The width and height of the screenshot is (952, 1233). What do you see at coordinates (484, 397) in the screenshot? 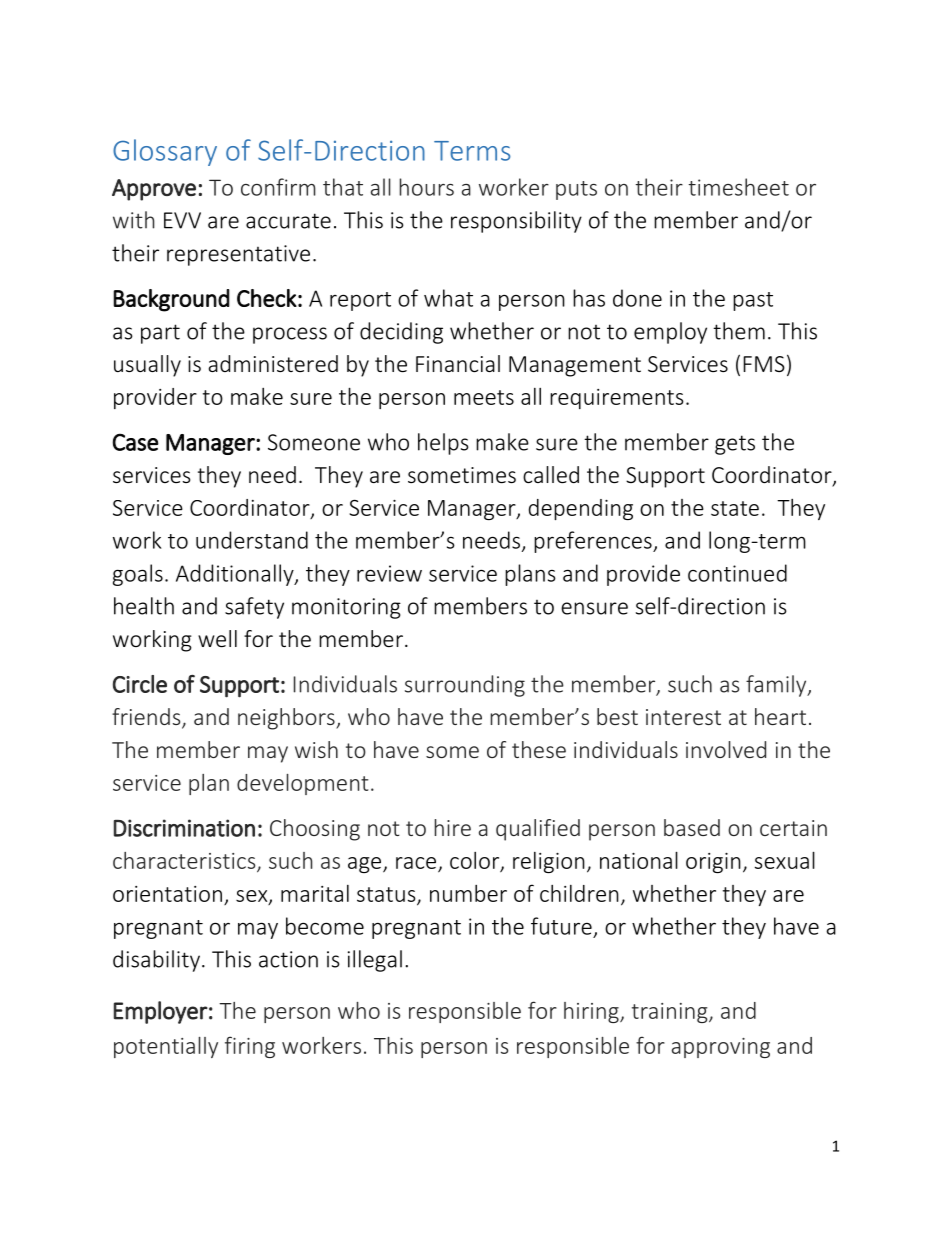
I see `meets` at bounding box center [484, 397].
